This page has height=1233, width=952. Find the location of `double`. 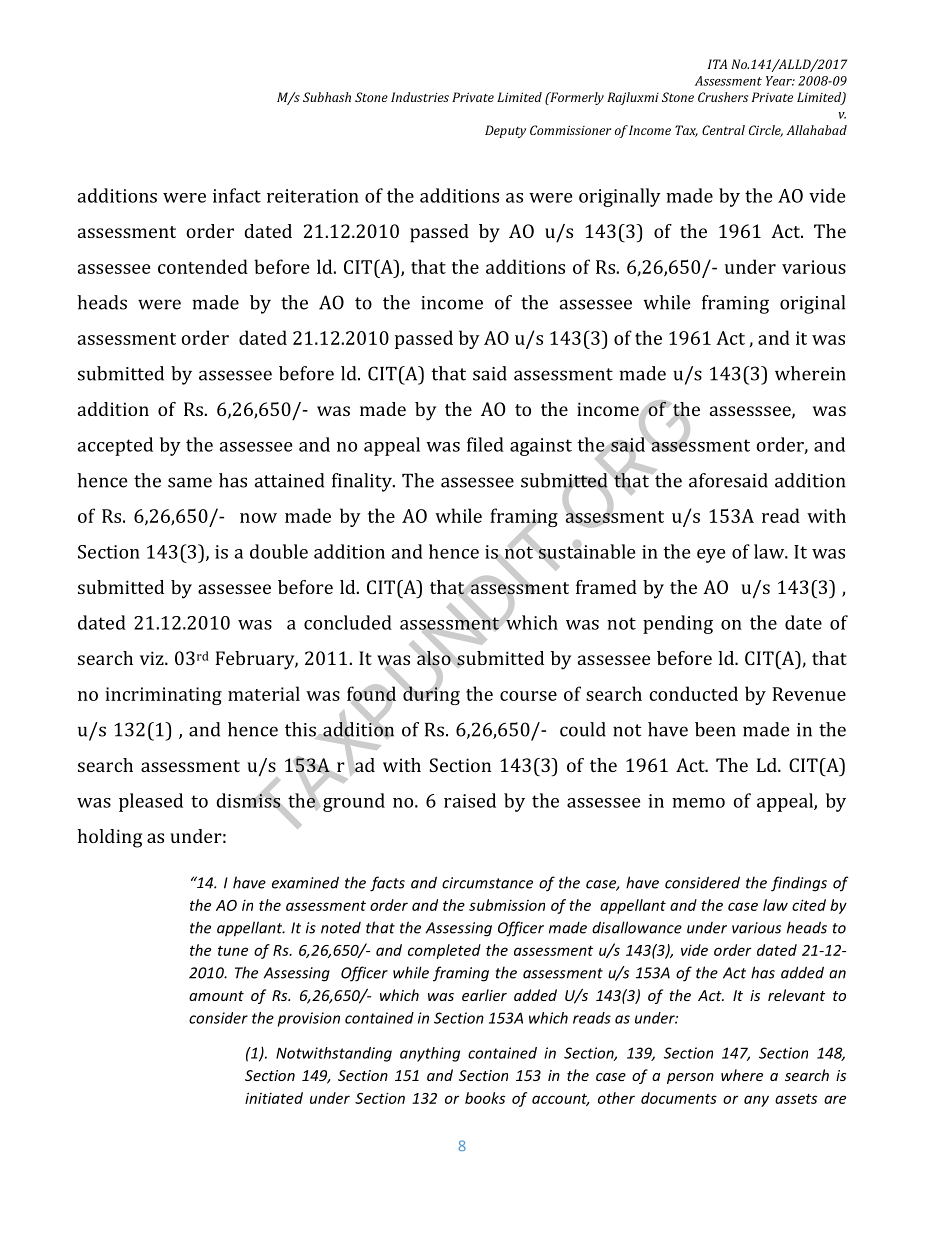

double is located at coordinates (279, 551).
